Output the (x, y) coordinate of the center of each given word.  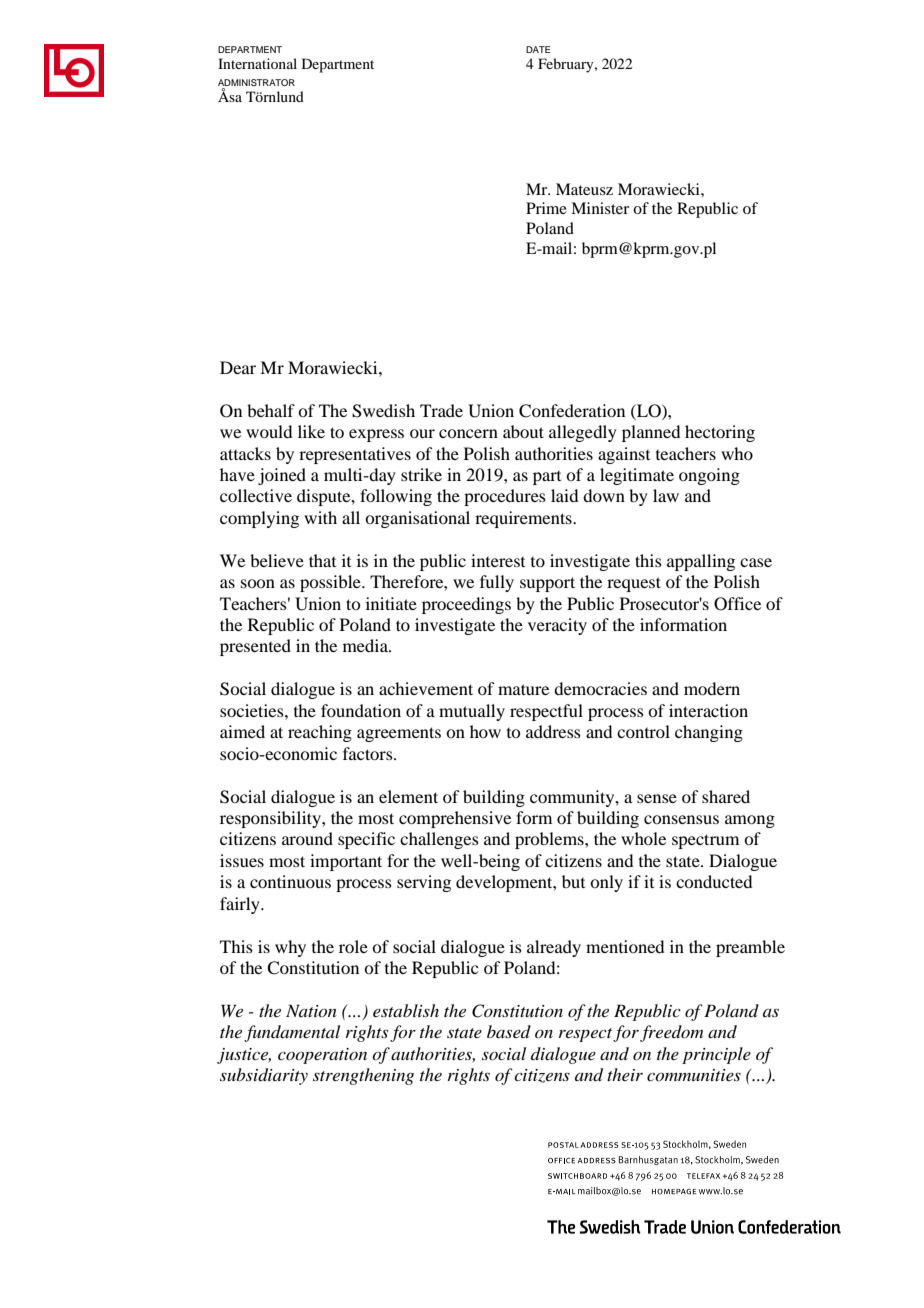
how (485, 731)
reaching (320, 733)
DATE (538, 49)
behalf (271, 410)
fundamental (292, 1033)
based (509, 1031)
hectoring (720, 433)
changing (709, 733)
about (523, 431)
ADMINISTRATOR (256, 82)
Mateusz (584, 189)
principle (716, 1055)
